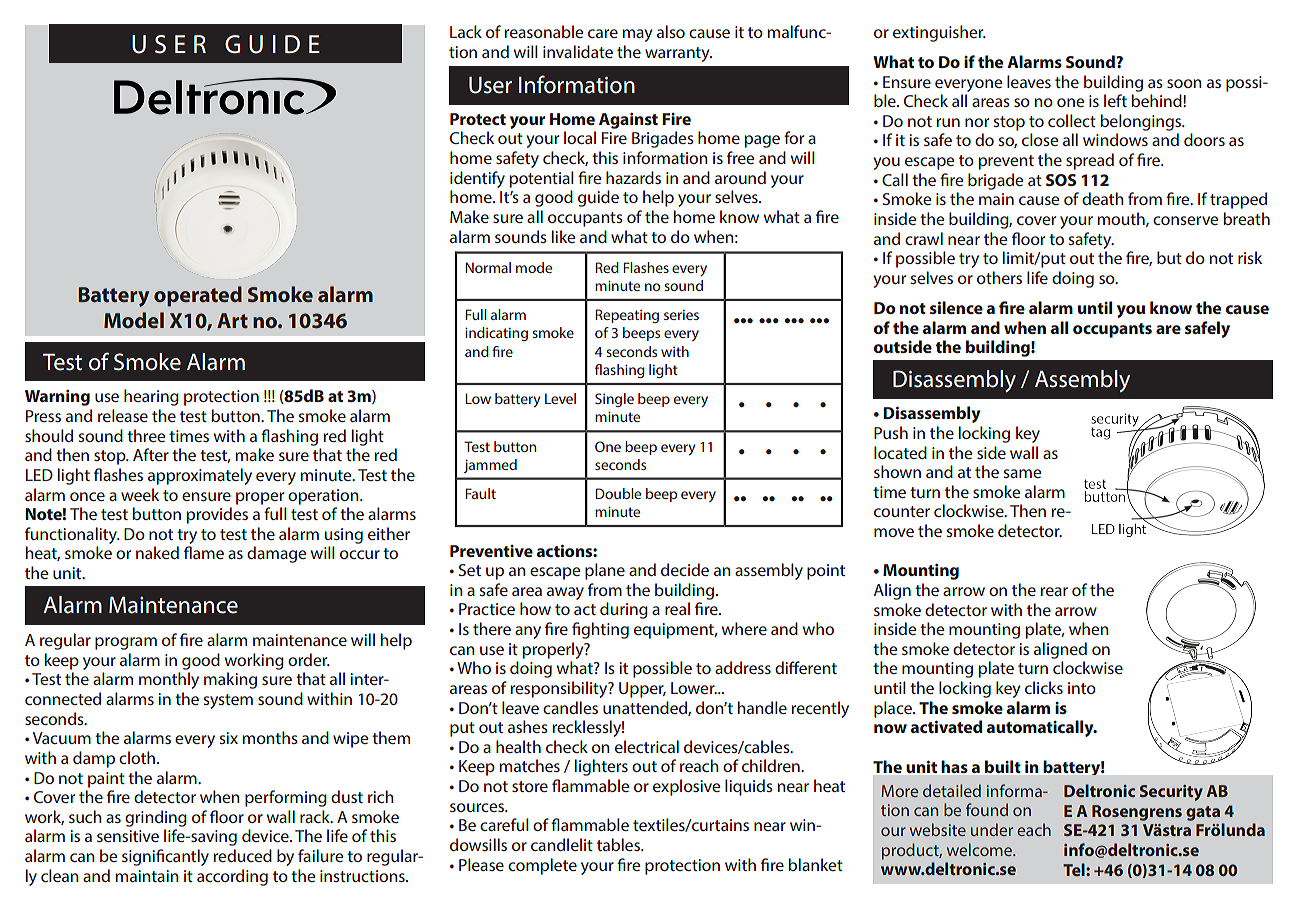 This screenshot has height=915, width=1298. Describe the element at coordinates (1184, 83) in the screenshot. I see `soon` at that location.
